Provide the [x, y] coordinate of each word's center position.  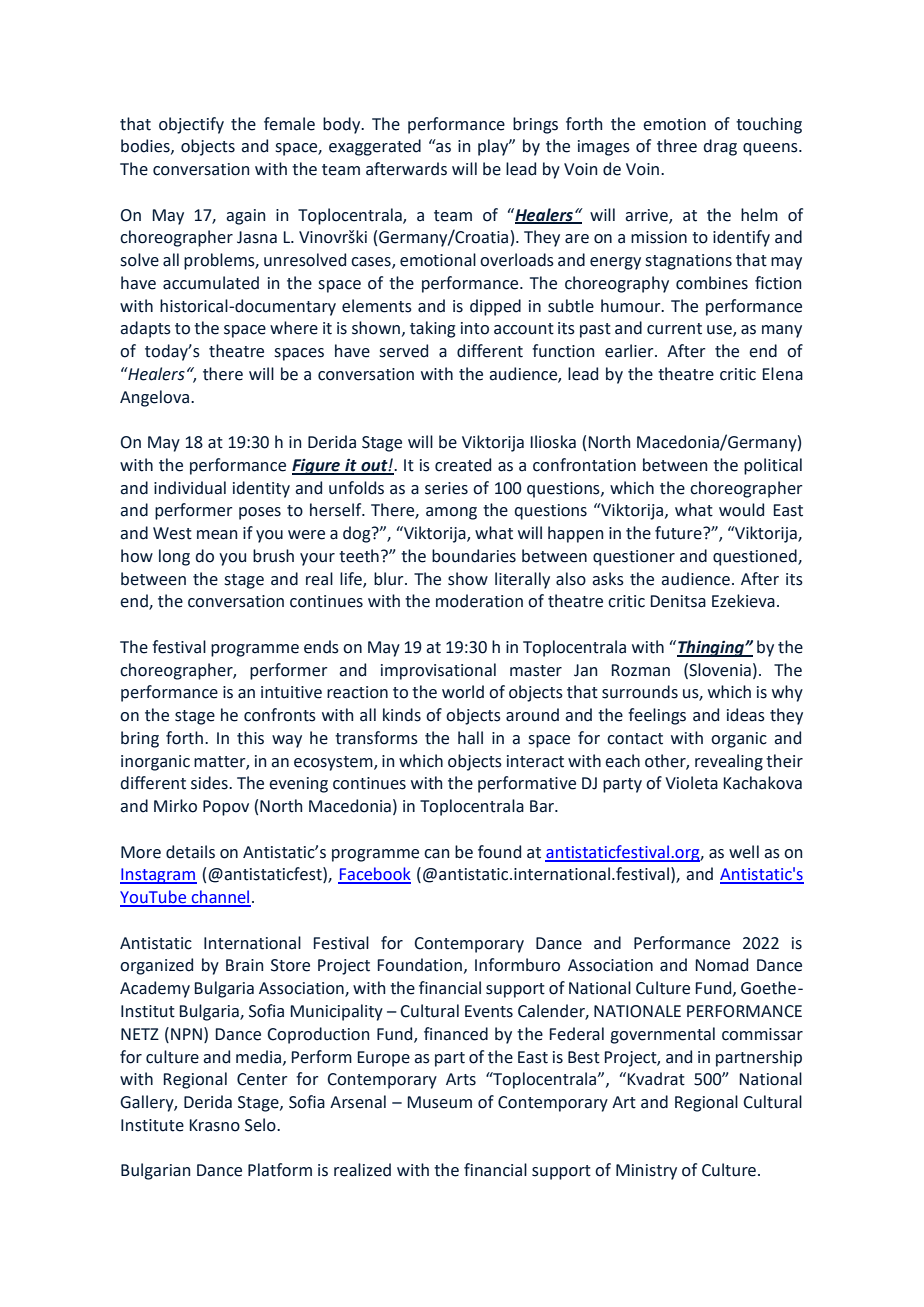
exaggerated [375, 147]
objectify [191, 125]
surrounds [640, 692]
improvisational [438, 671]
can [437, 854]
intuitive [291, 692]
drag [720, 147]
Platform [280, 1170]
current [674, 329]
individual [190, 488]
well [744, 852]
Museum [439, 1102]
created [463, 465]
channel [220, 898]
